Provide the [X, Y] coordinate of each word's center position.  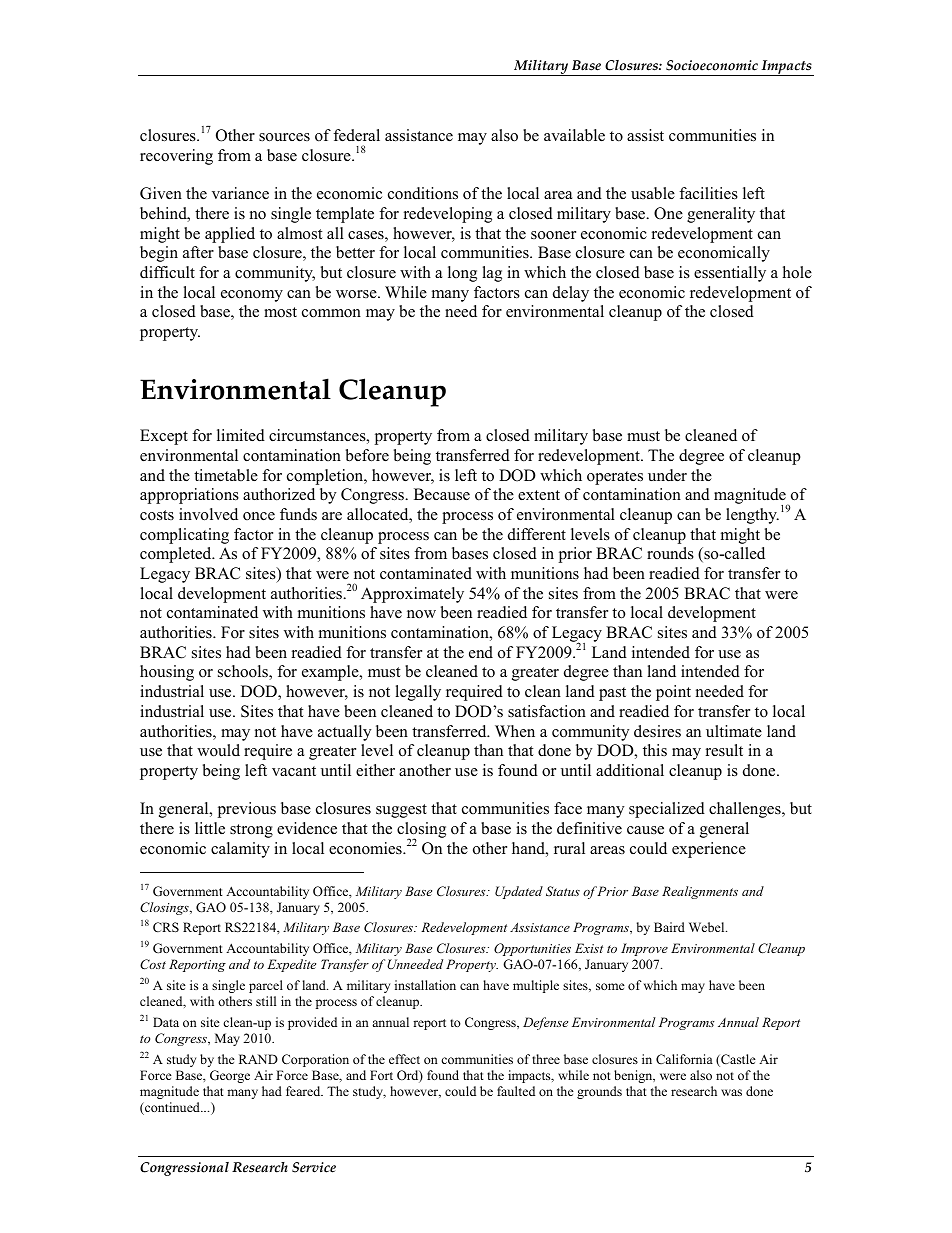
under [667, 475]
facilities [708, 193]
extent [539, 495]
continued [172, 1108]
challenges [746, 810]
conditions [423, 193]
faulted [516, 1091]
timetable [226, 475]
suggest [401, 811]
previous [246, 810]
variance [240, 193]
